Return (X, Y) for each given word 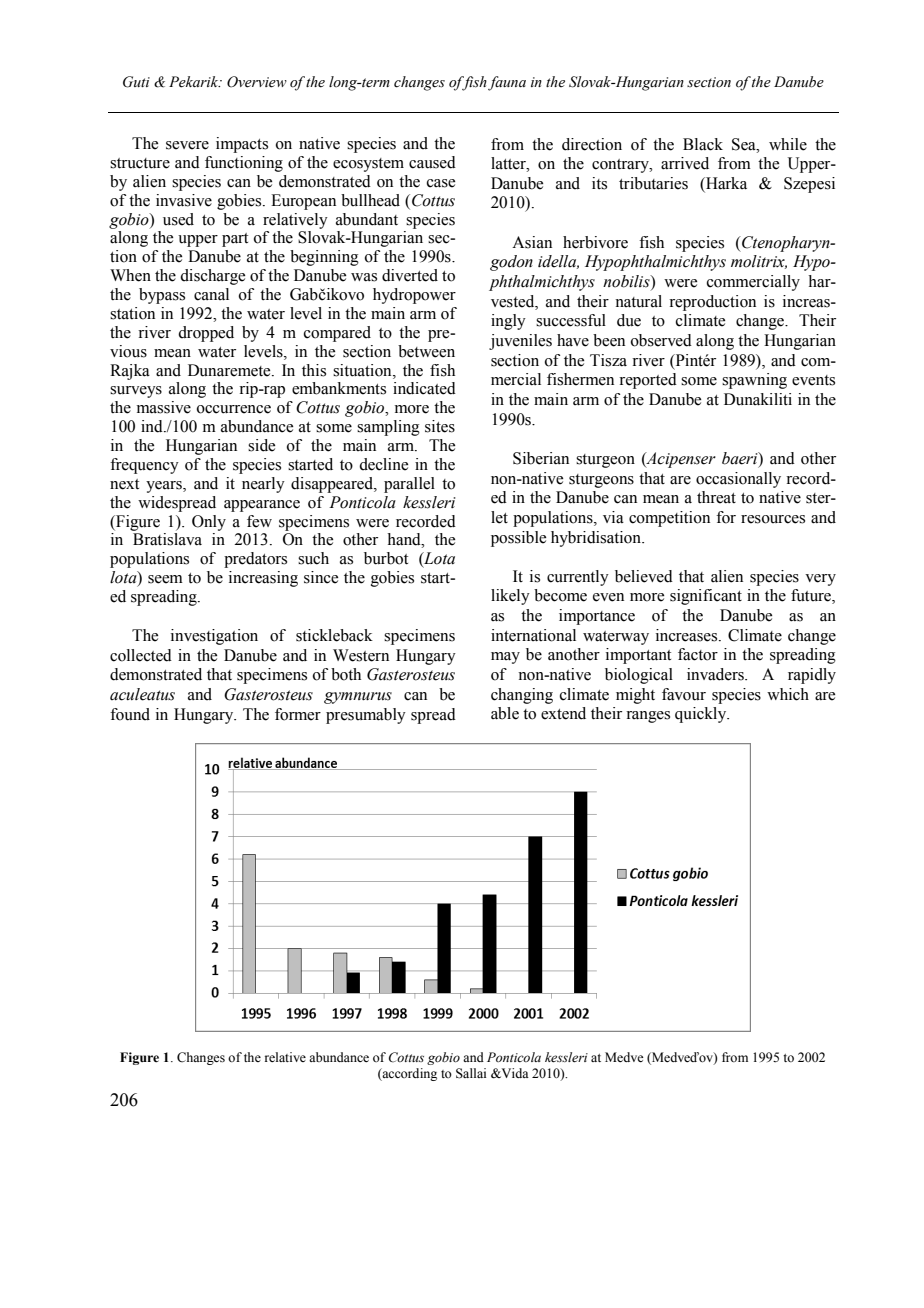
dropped (206, 334)
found (130, 714)
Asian (532, 242)
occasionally (738, 480)
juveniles (520, 342)
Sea (745, 144)
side (261, 445)
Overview (257, 82)
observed (661, 340)
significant (706, 597)
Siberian (541, 458)
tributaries (653, 183)
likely (510, 597)
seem (165, 579)
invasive (184, 200)
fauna (507, 83)
